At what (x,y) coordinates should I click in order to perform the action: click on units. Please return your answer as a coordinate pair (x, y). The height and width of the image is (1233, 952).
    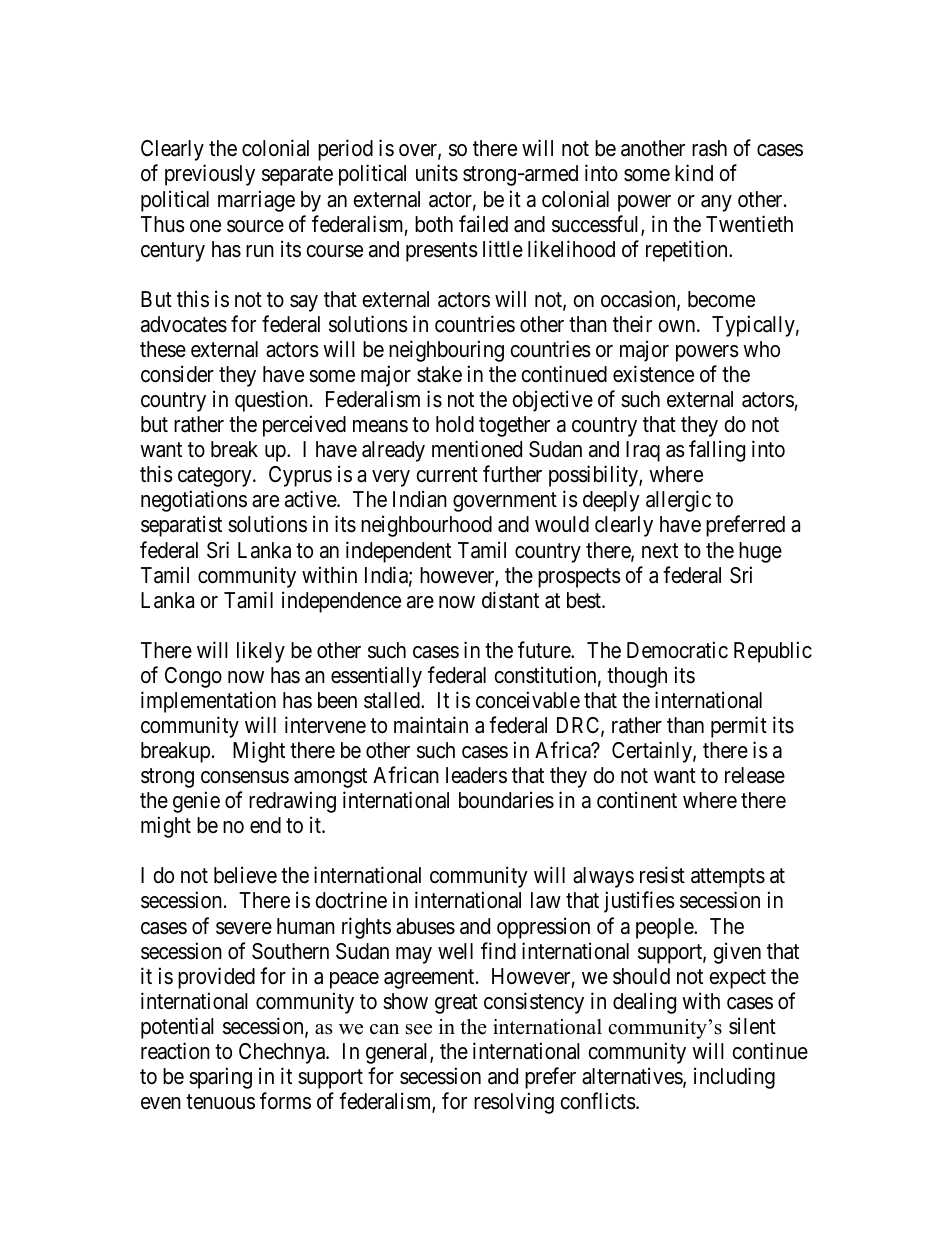
    Looking at the image, I should click on (437, 173).
